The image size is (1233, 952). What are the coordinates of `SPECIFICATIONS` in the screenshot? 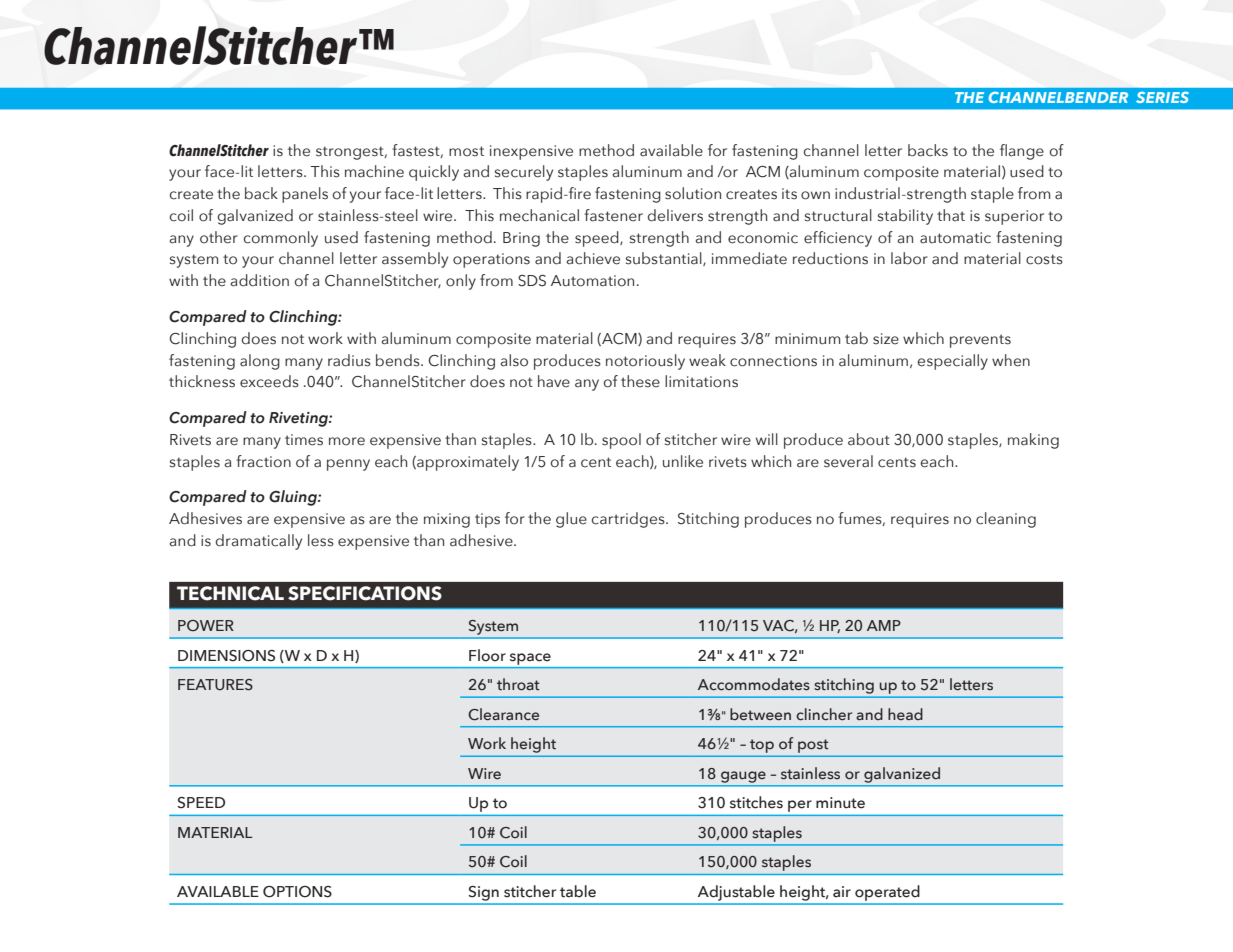 It's located at (365, 593).
